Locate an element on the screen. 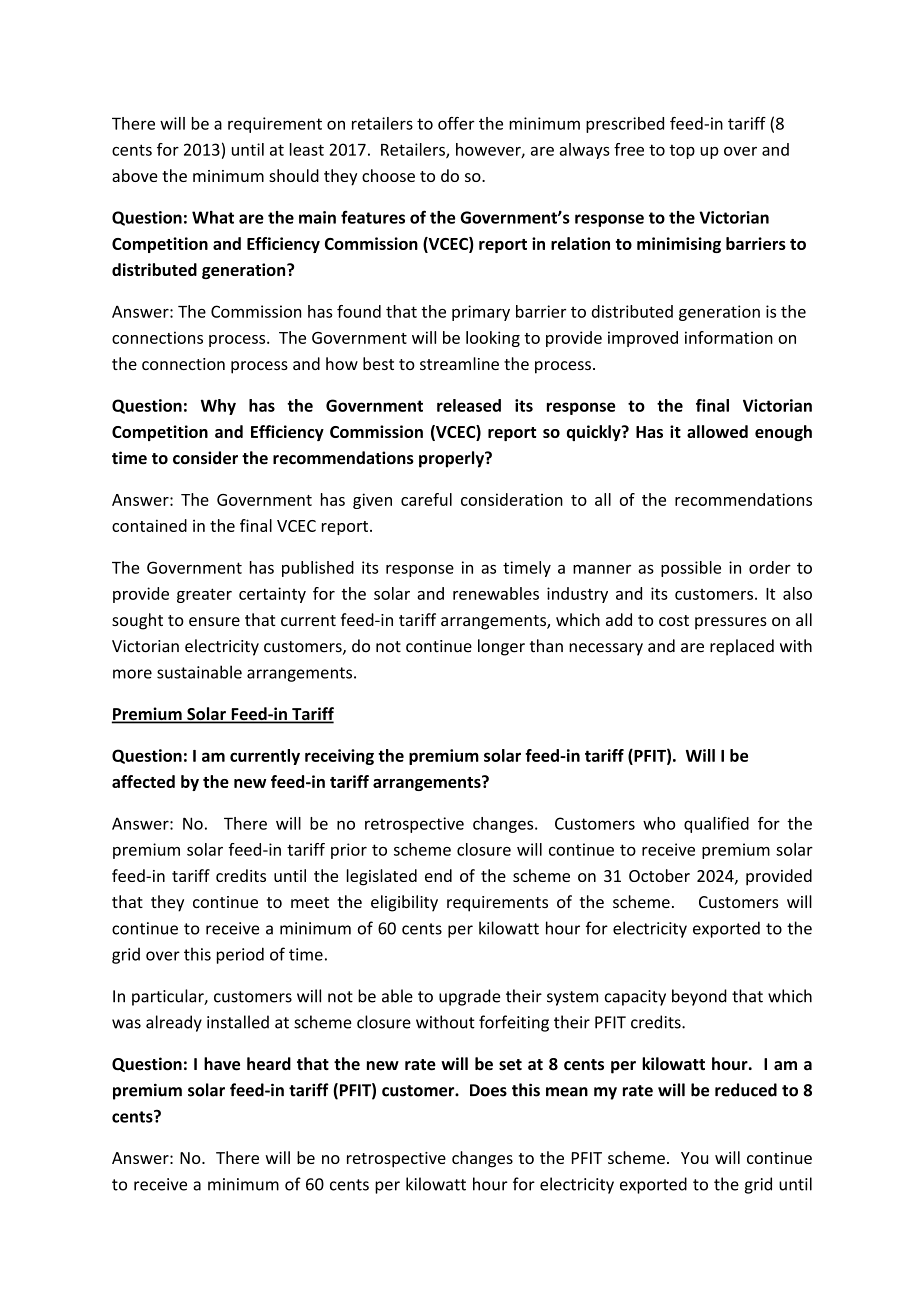 Image resolution: width=924 pixels, height=1308 pixels. top is located at coordinates (682, 152).
